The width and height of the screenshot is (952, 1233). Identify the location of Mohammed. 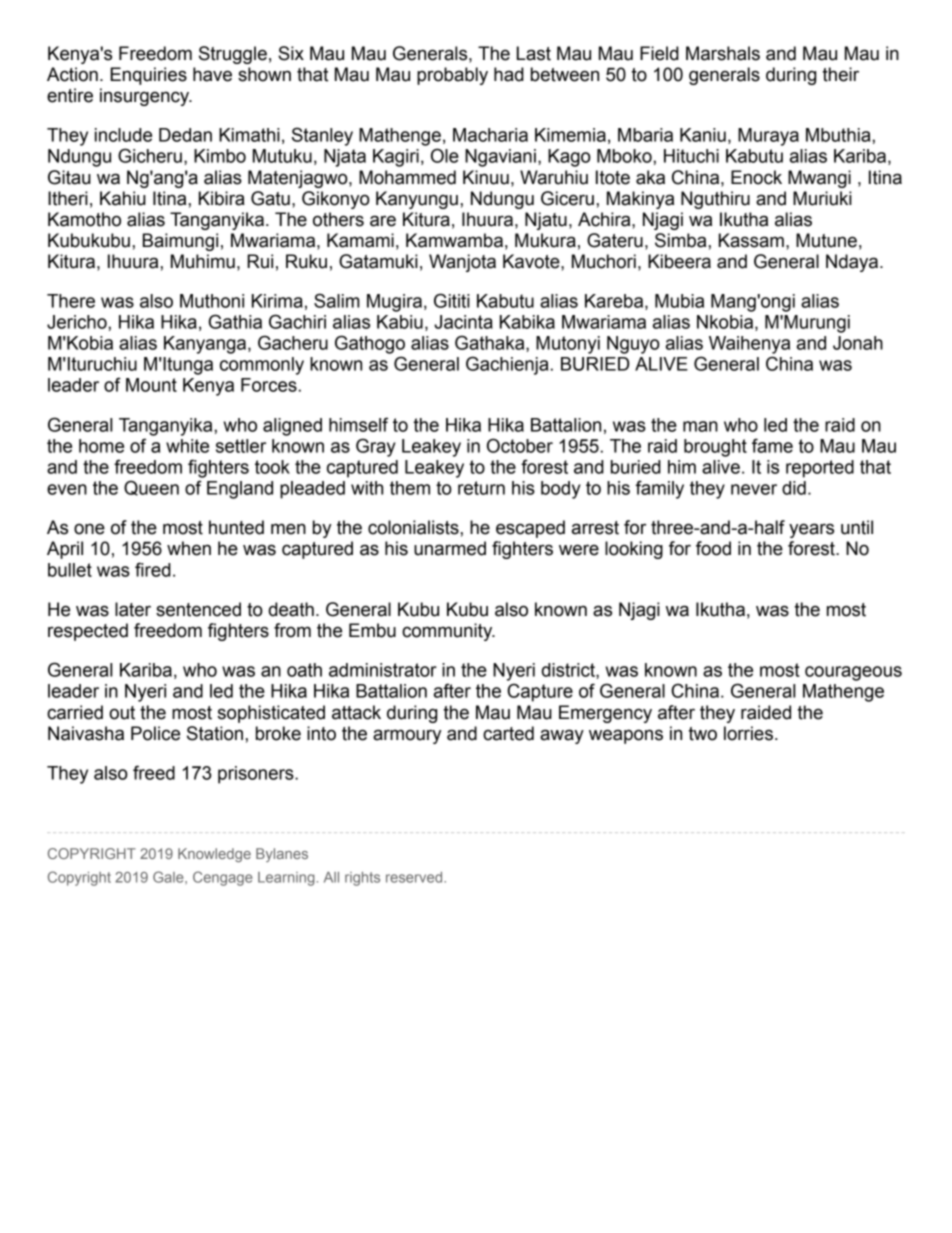
(407, 177).
